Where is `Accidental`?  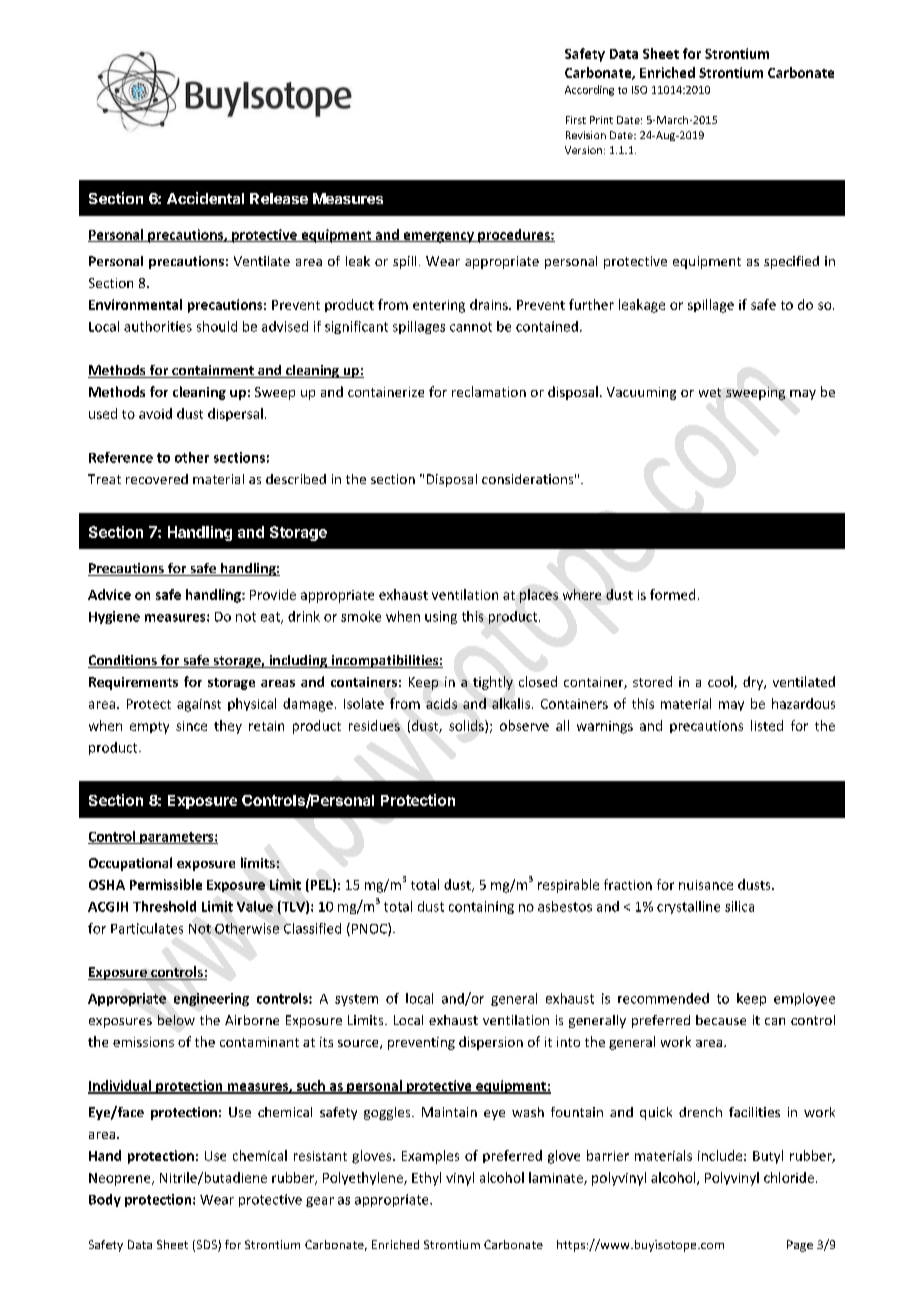 Accidental is located at coordinates (205, 198).
